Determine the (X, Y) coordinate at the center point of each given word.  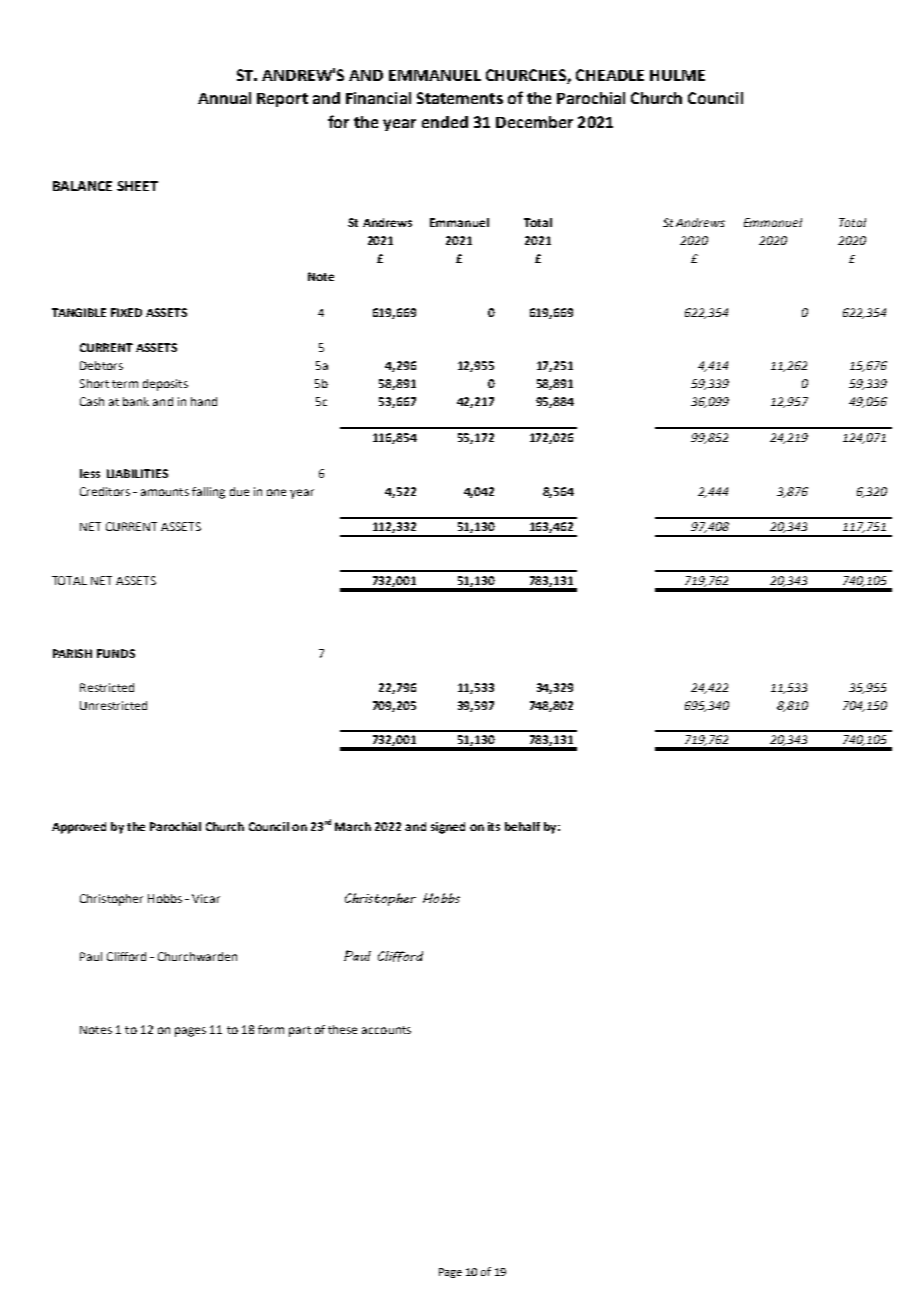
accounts (386, 1030)
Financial (378, 98)
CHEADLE (610, 75)
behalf (522, 826)
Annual (224, 98)
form (271, 1029)
